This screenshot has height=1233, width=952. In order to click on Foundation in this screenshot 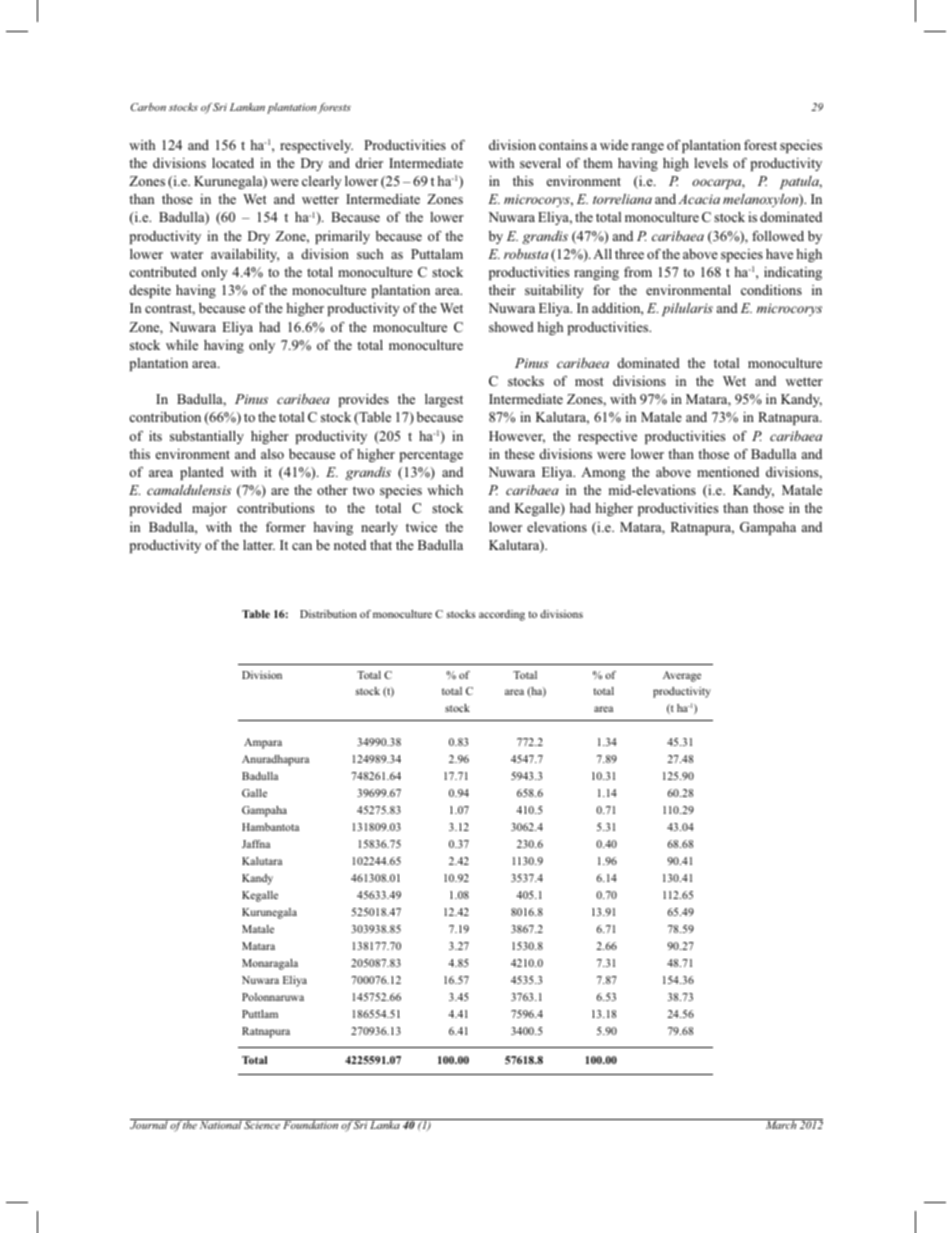, I will do `click(310, 1124)`.
